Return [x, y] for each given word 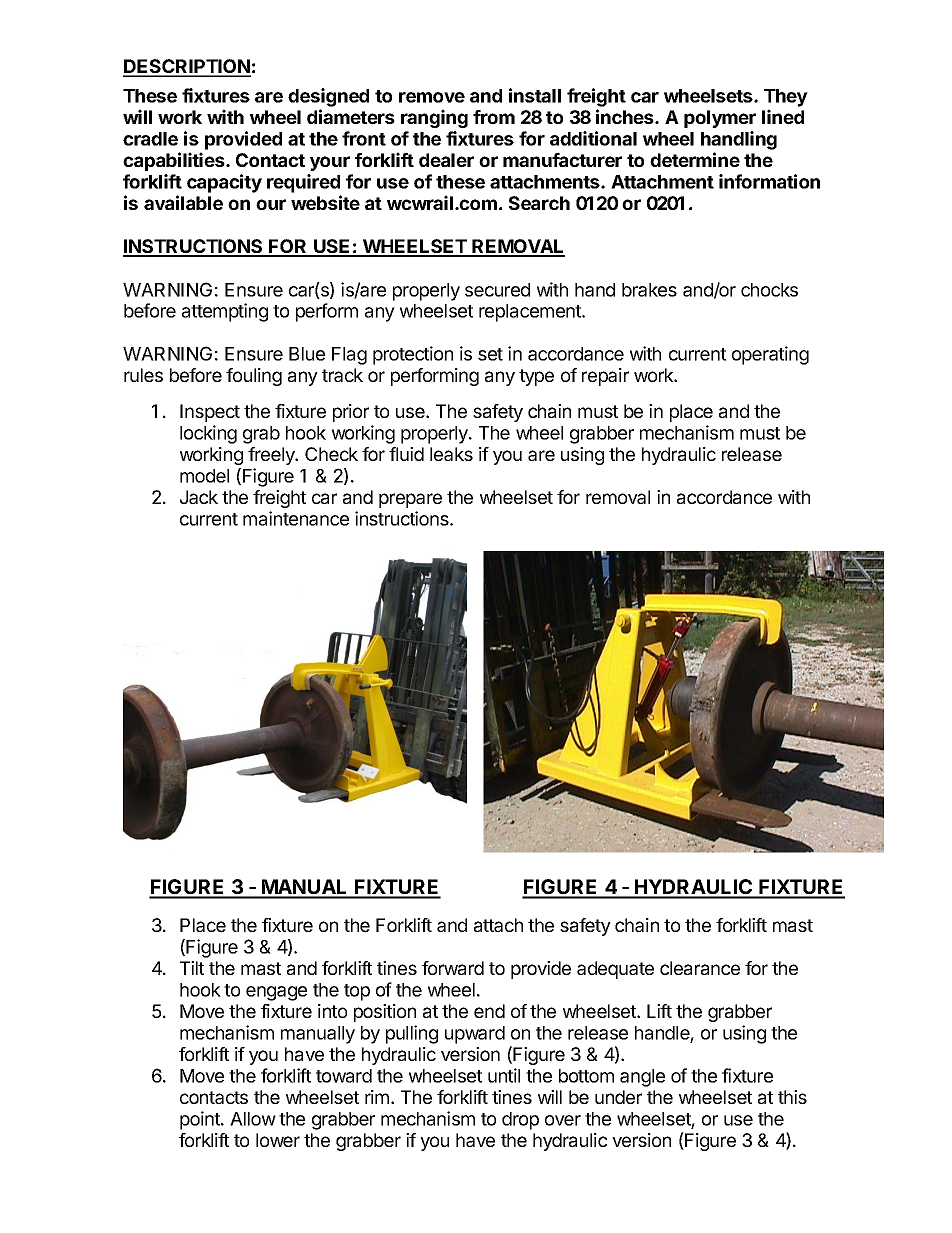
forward [453, 968]
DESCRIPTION [187, 67]
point [201, 1120]
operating [770, 355]
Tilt [192, 968]
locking [208, 434]
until [504, 1075]
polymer [720, 119]
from [494, 117]
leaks [451, 454]
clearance [700, 968]
